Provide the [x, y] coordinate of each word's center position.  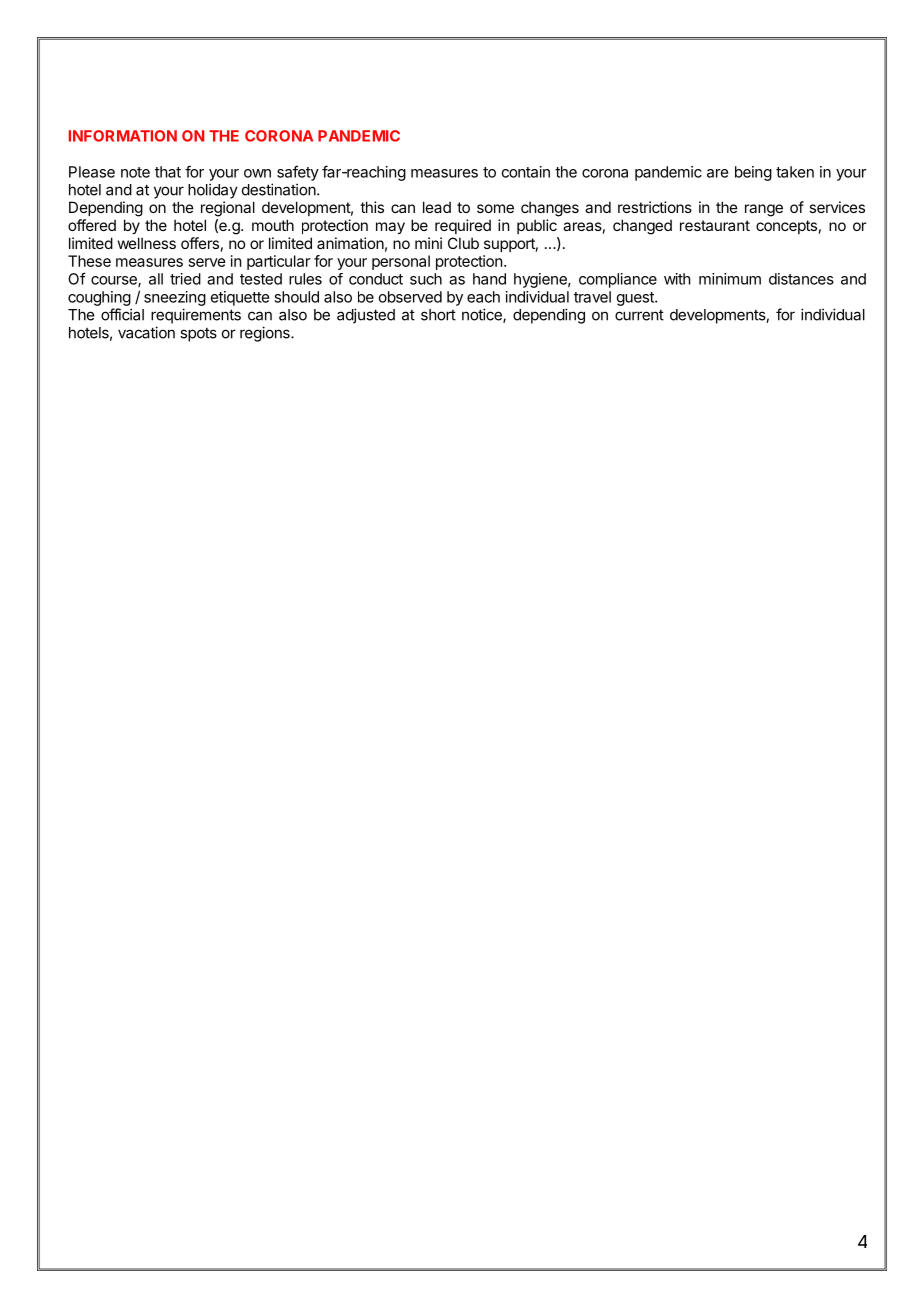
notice [483, 315]
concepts [786, 227]
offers [200, 243]
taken [795, 172]
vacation [146, 332]
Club [463, 243]
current [639, 315]
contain [526, 172]
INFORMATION [123, 136]
